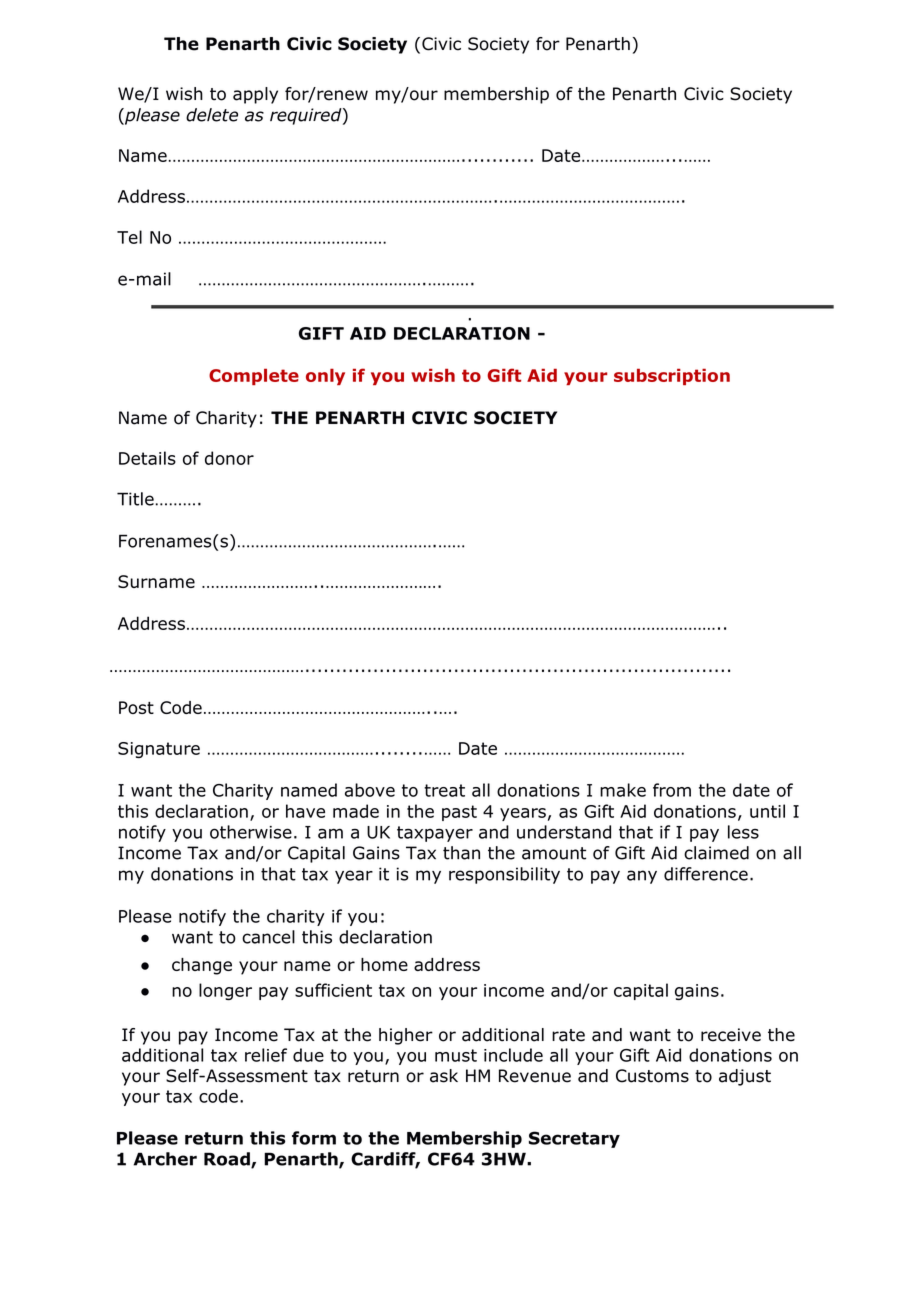 Image resolution: width=924 pixels, height=1308 pixels. I want to click on treat, so click(444, 790).
